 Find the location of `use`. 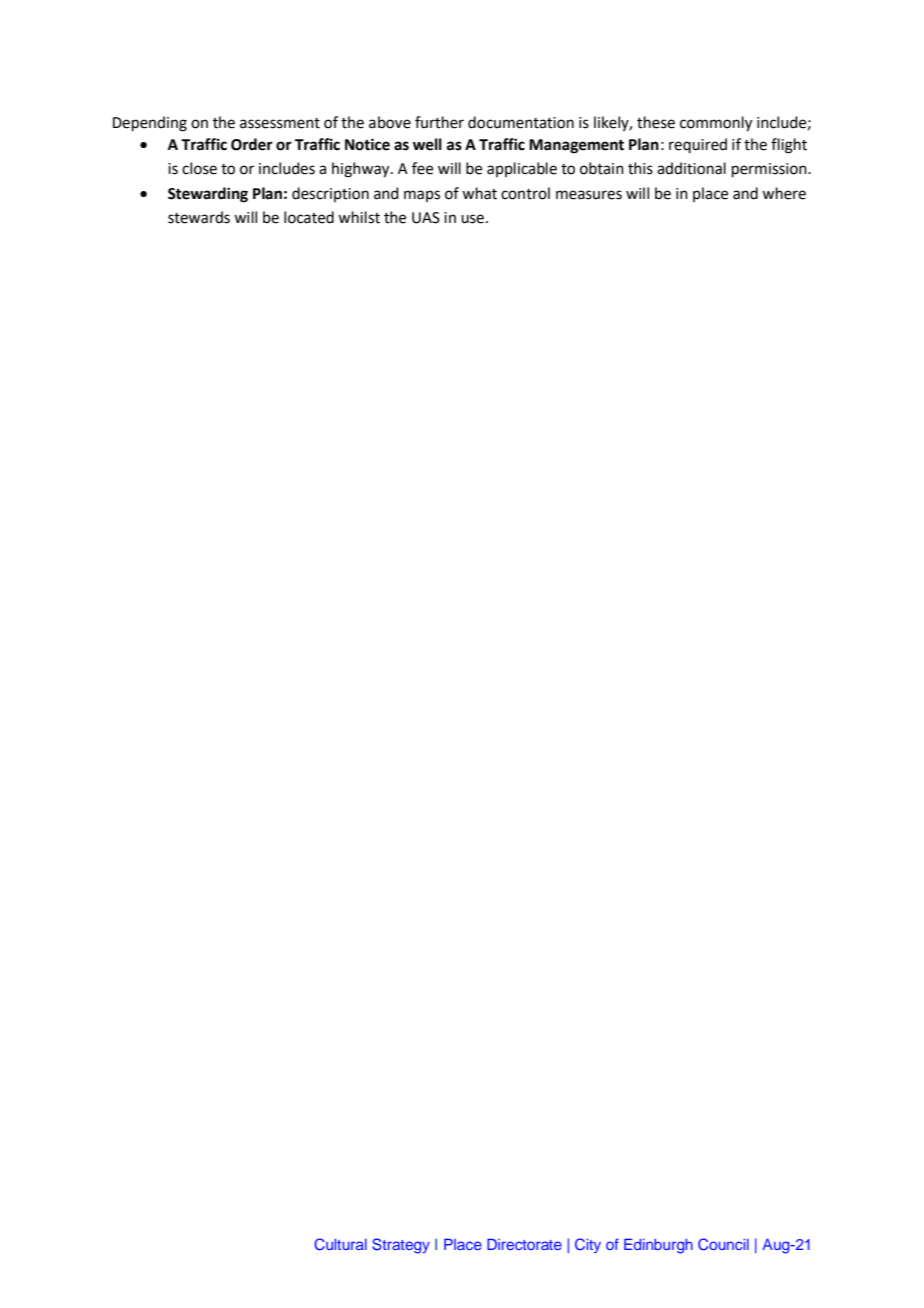

use is located at coordinates (474, 219).
